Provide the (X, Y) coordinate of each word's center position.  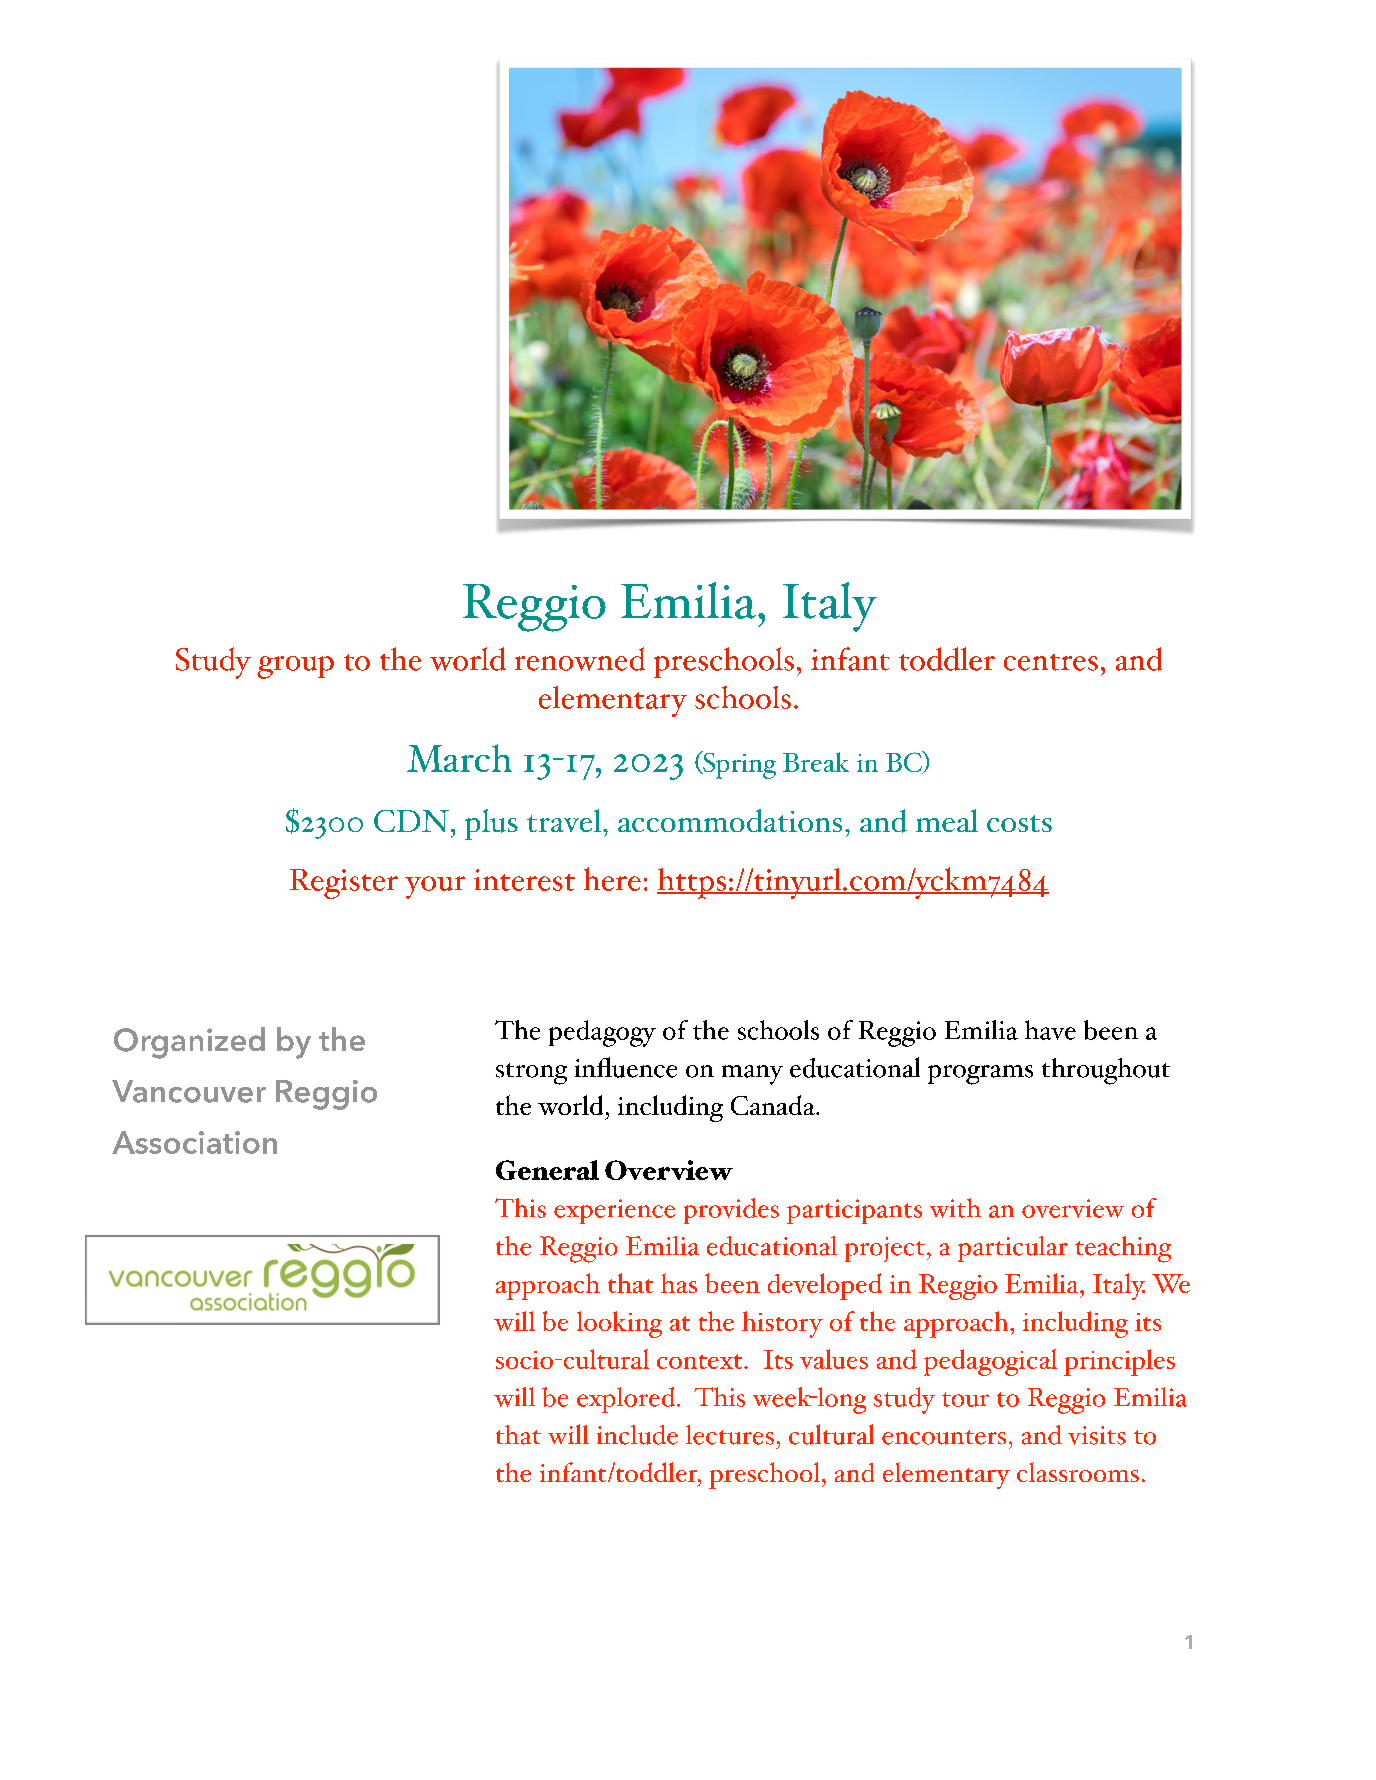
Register (344, 884)
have (1050, 1030)
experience (614, 1211)
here (612, 879)
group (295, 667)
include (637, 1435)
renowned (580, 659)
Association (194, 1142)
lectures (730, 1435)
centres (1051, 662)
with (955, 1208)
